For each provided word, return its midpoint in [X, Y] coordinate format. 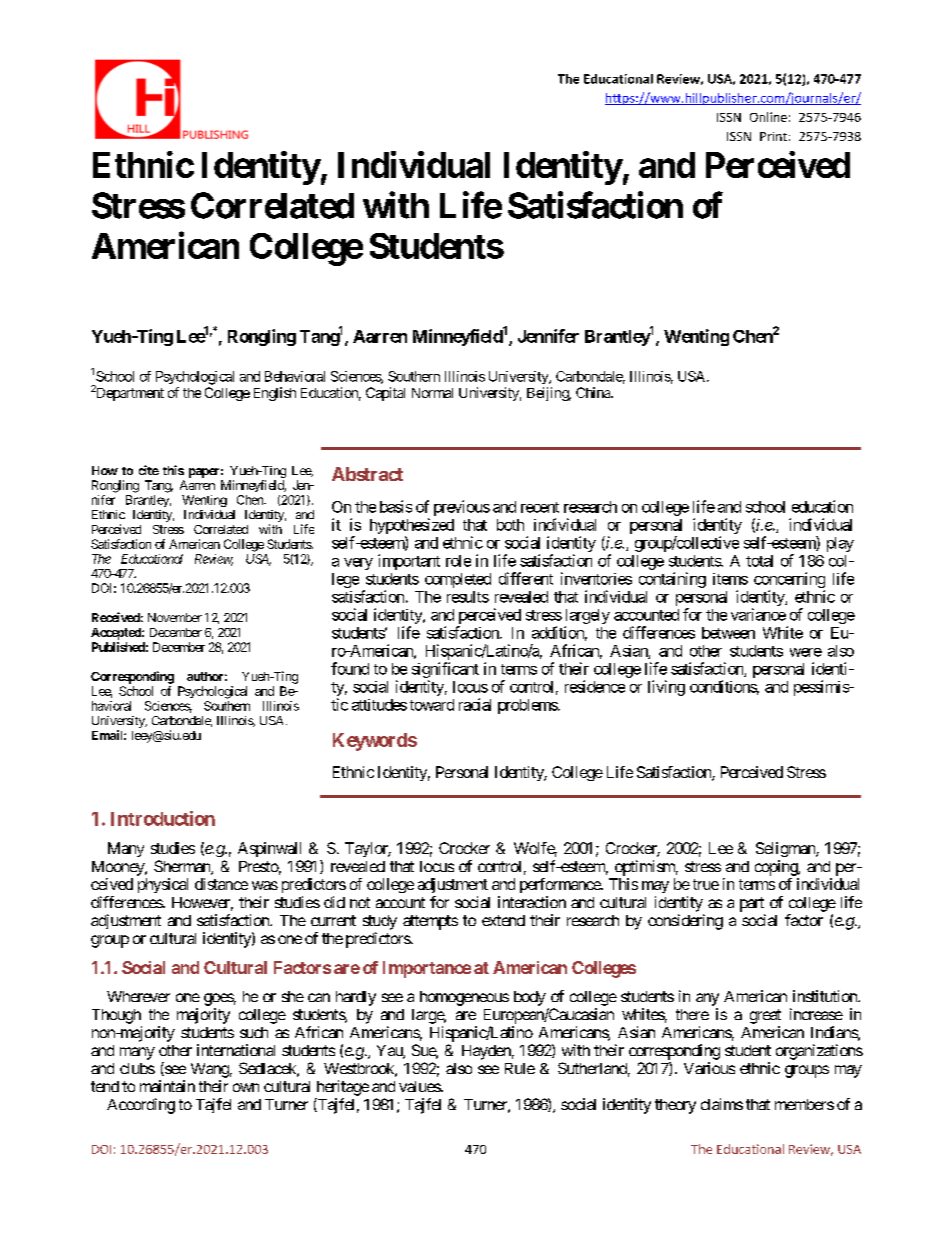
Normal [432, 393]
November [175, 617]
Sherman [183, 867]
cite [149, 470]
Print [773, 136]
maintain [167, 1086]
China [594, 392]
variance [758, 614]
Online [768, 117]
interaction [532, 902]
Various [709, 1068]
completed [458, 580]
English [275, 394]
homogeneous [464, 998]
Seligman [786, 849]
